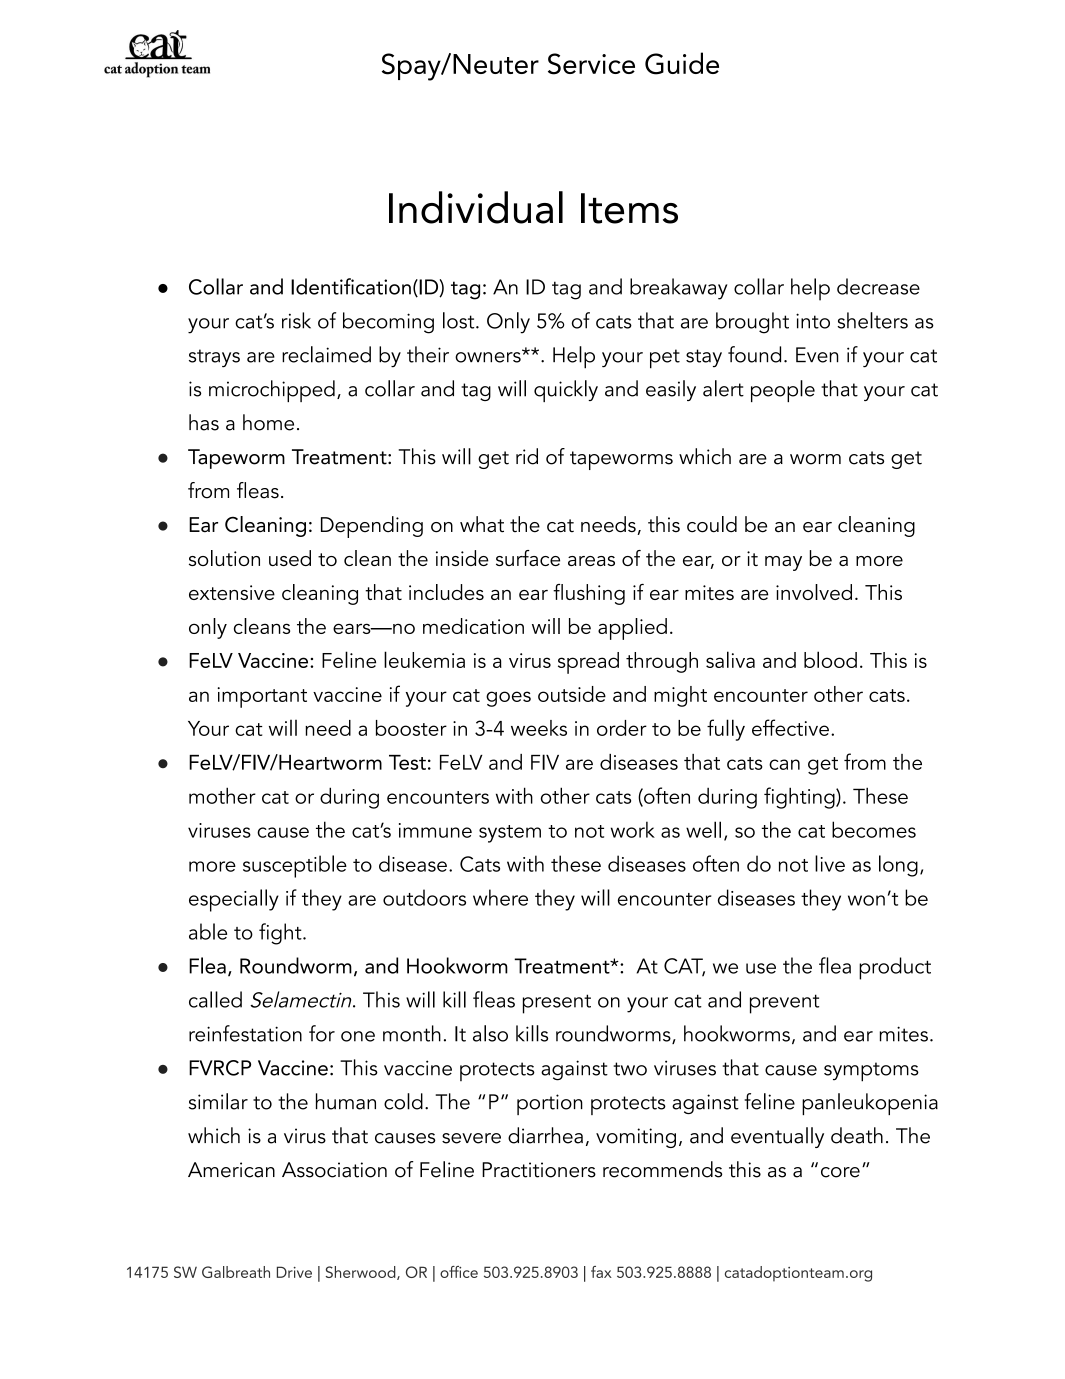 The width and height of the document is (1065, 1379). What do you see at coordinates (830, 659) in the document?
I see `blood` at bounding box center [830, 659].
